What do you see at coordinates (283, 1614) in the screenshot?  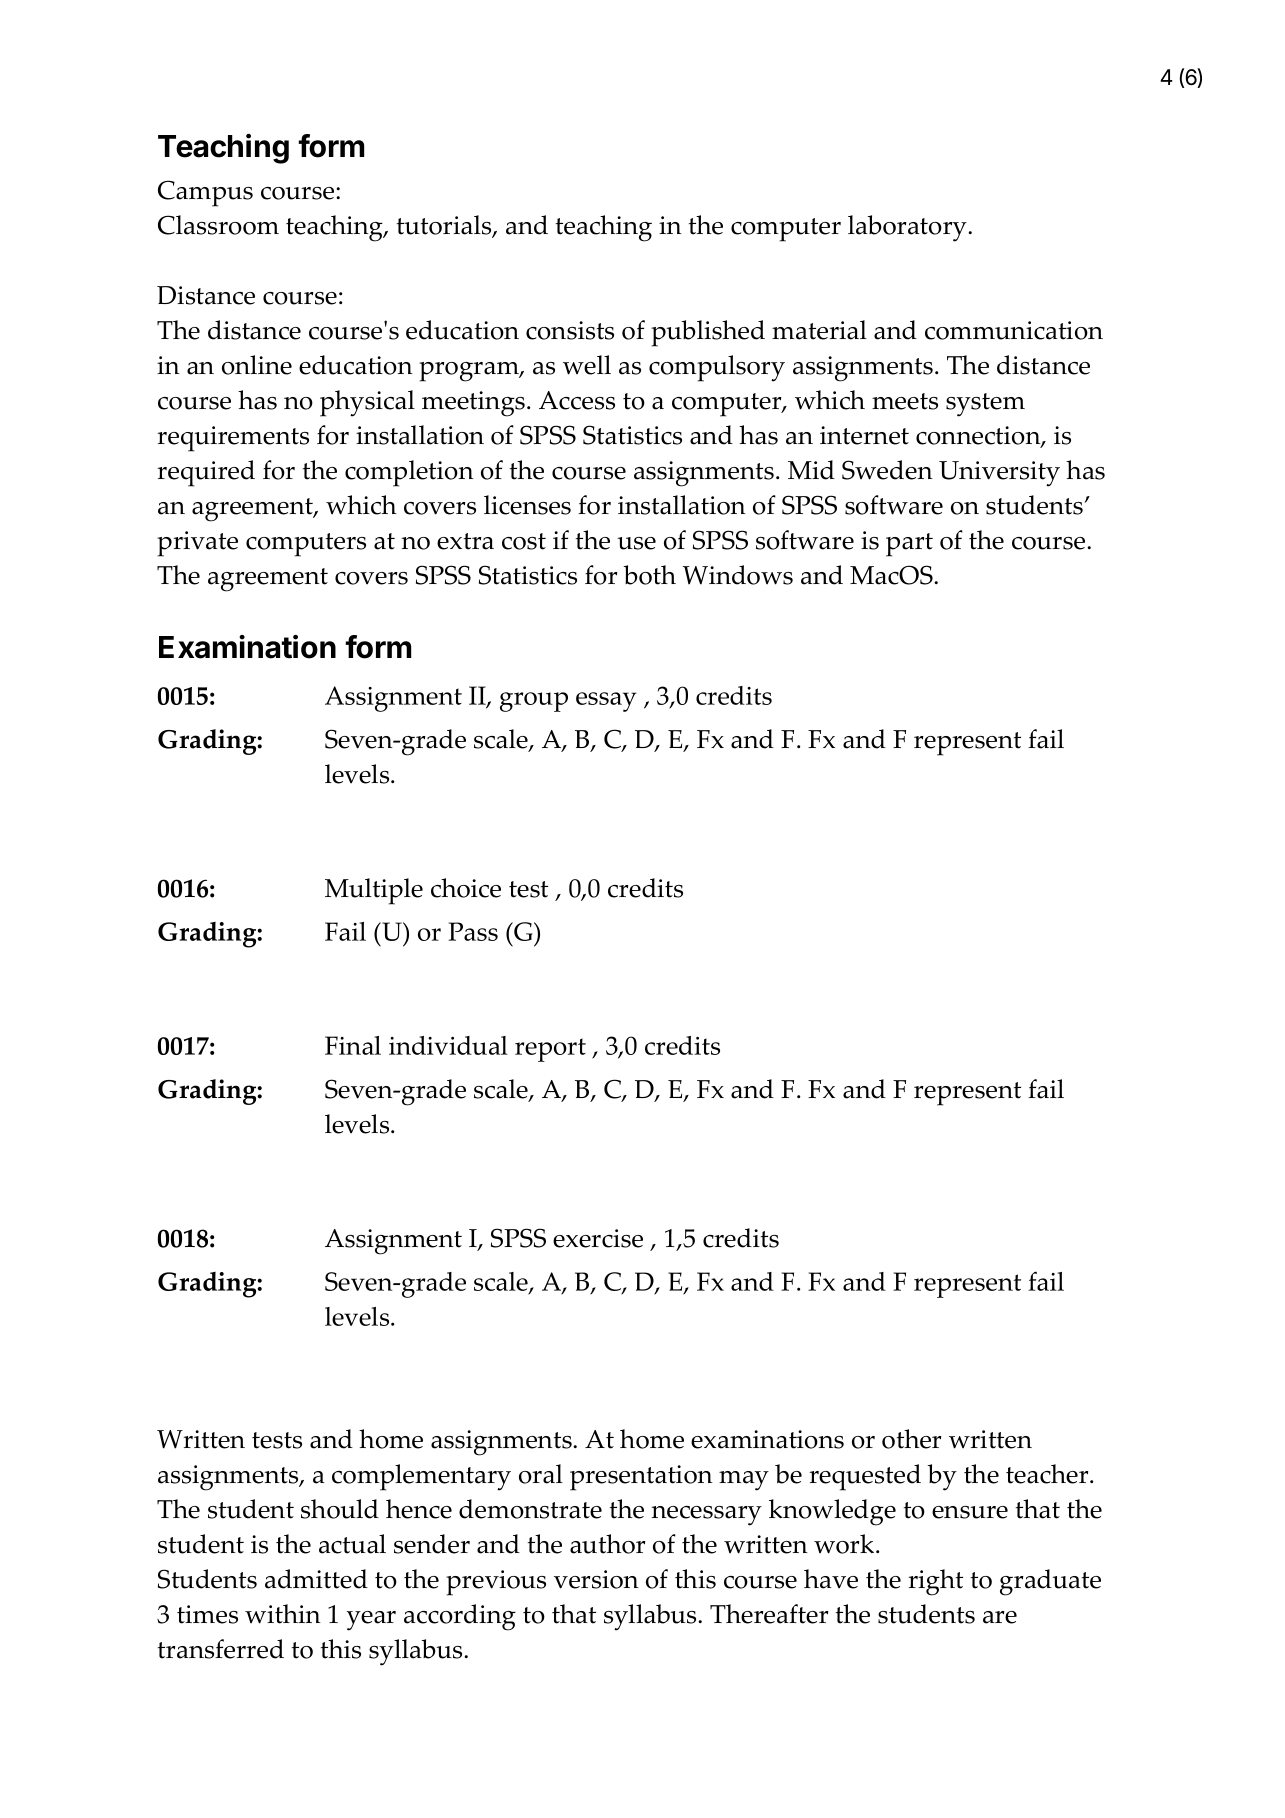 I see `within` at bounding box center [283, 1614].
